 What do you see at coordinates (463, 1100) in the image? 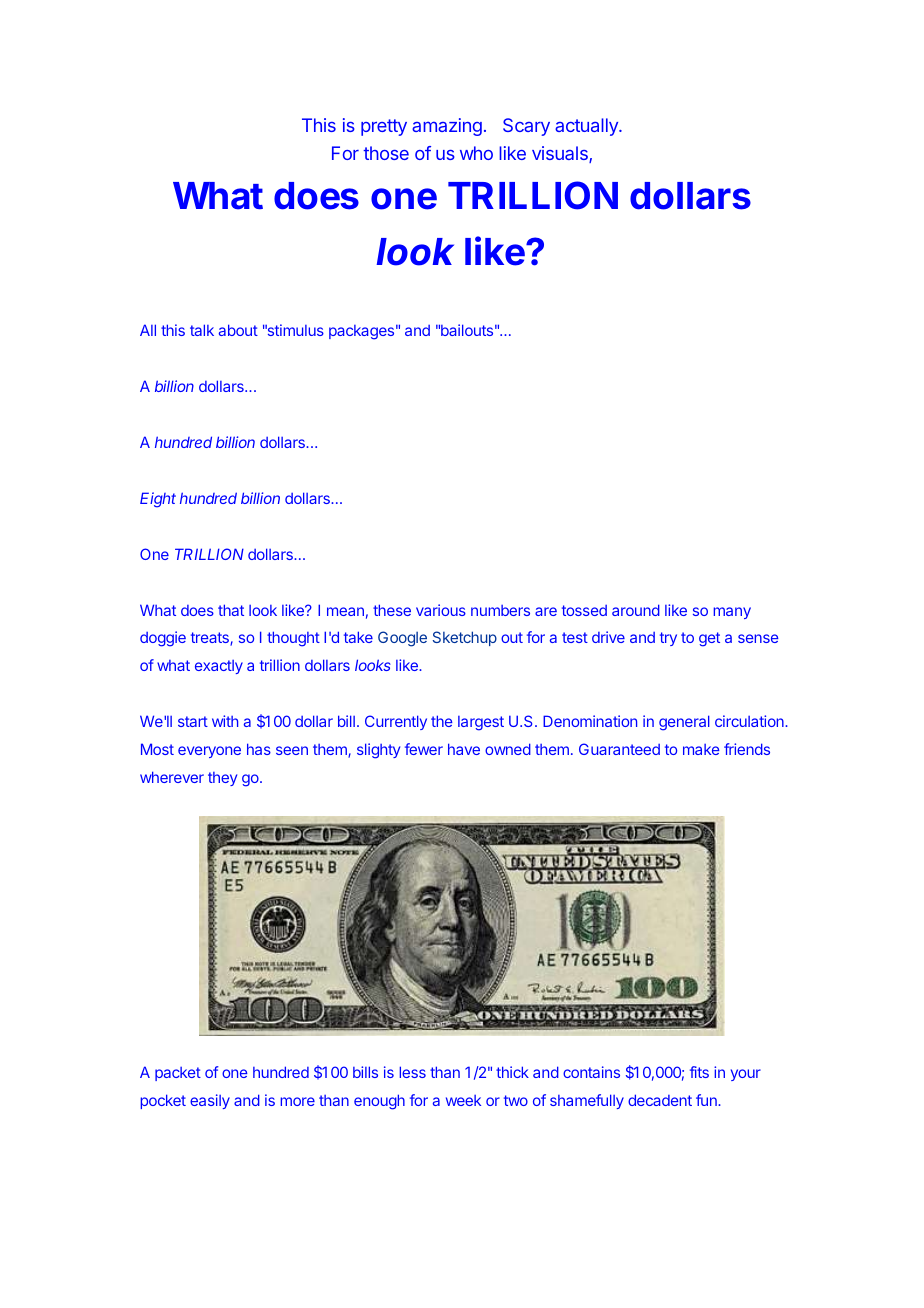
I see `week` at bounding box center [463, 1100].
